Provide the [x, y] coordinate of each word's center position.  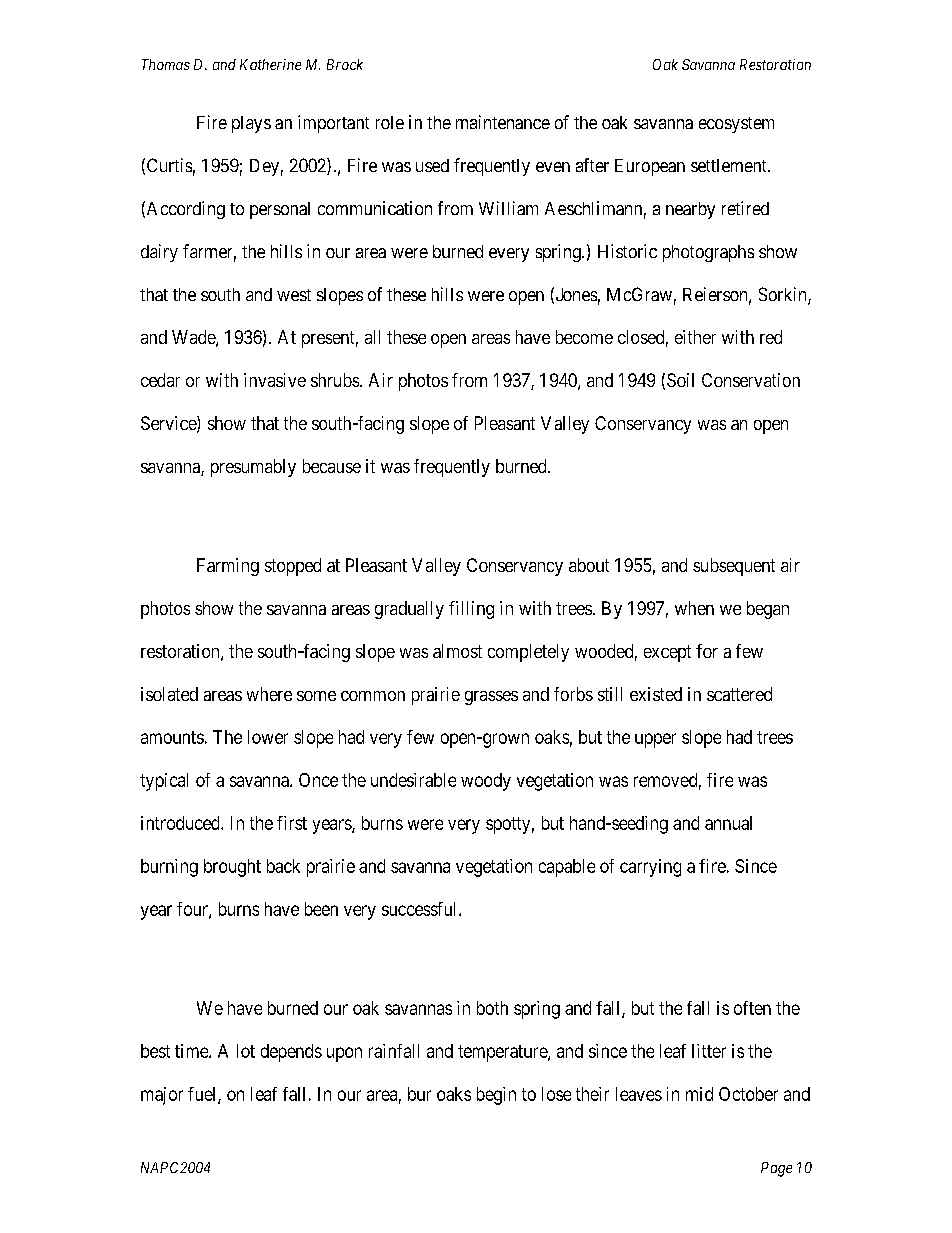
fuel [203, 1095]
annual [728, 823]
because [332, 466]
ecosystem [736, 125]
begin [496, 1096]
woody [486, 782]
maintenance [503, 122]
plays [251, 124]
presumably [253, 468]
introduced [181, 823]
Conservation [751, 380]
